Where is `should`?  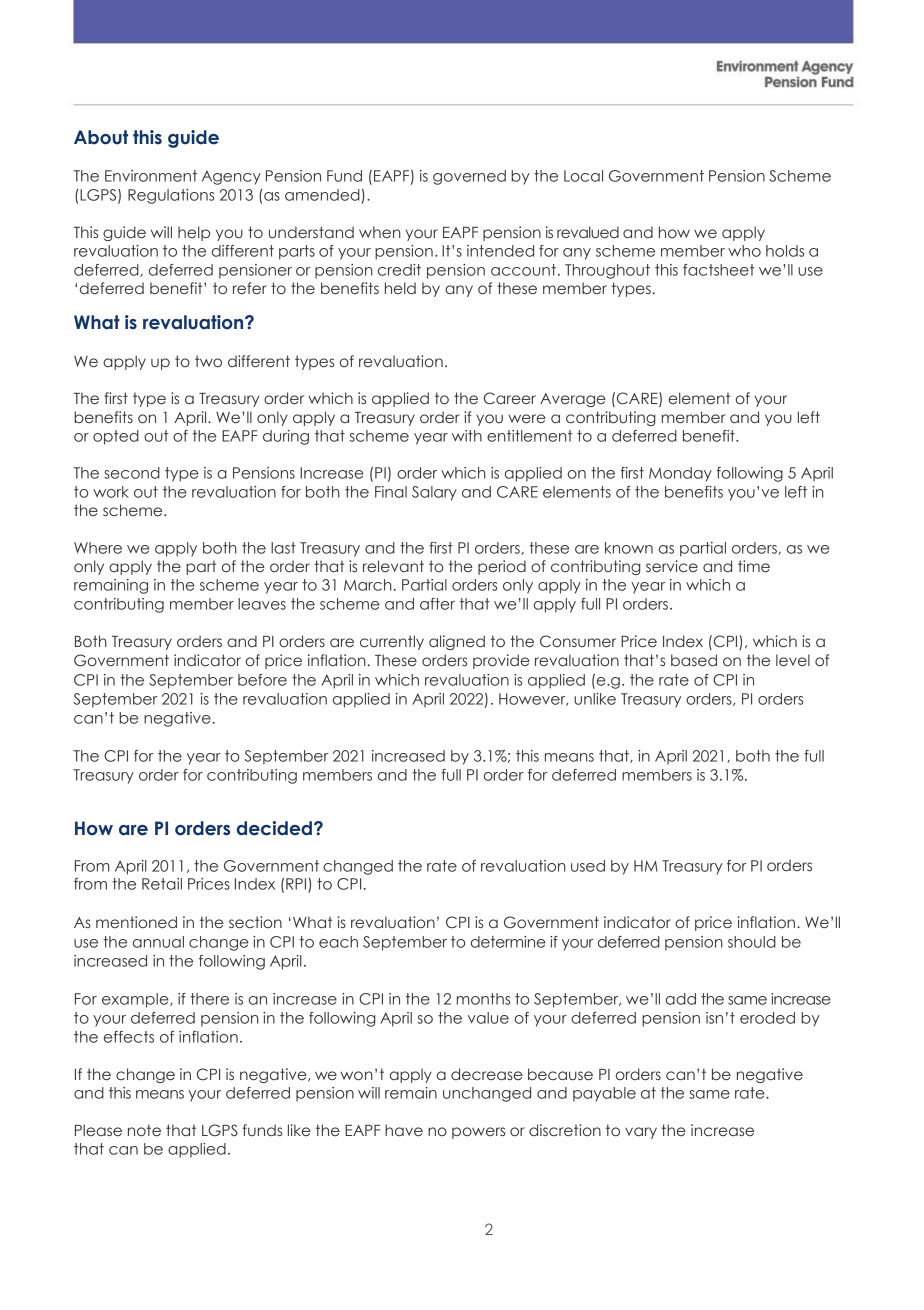
should is located at coordinates (752, 942).
